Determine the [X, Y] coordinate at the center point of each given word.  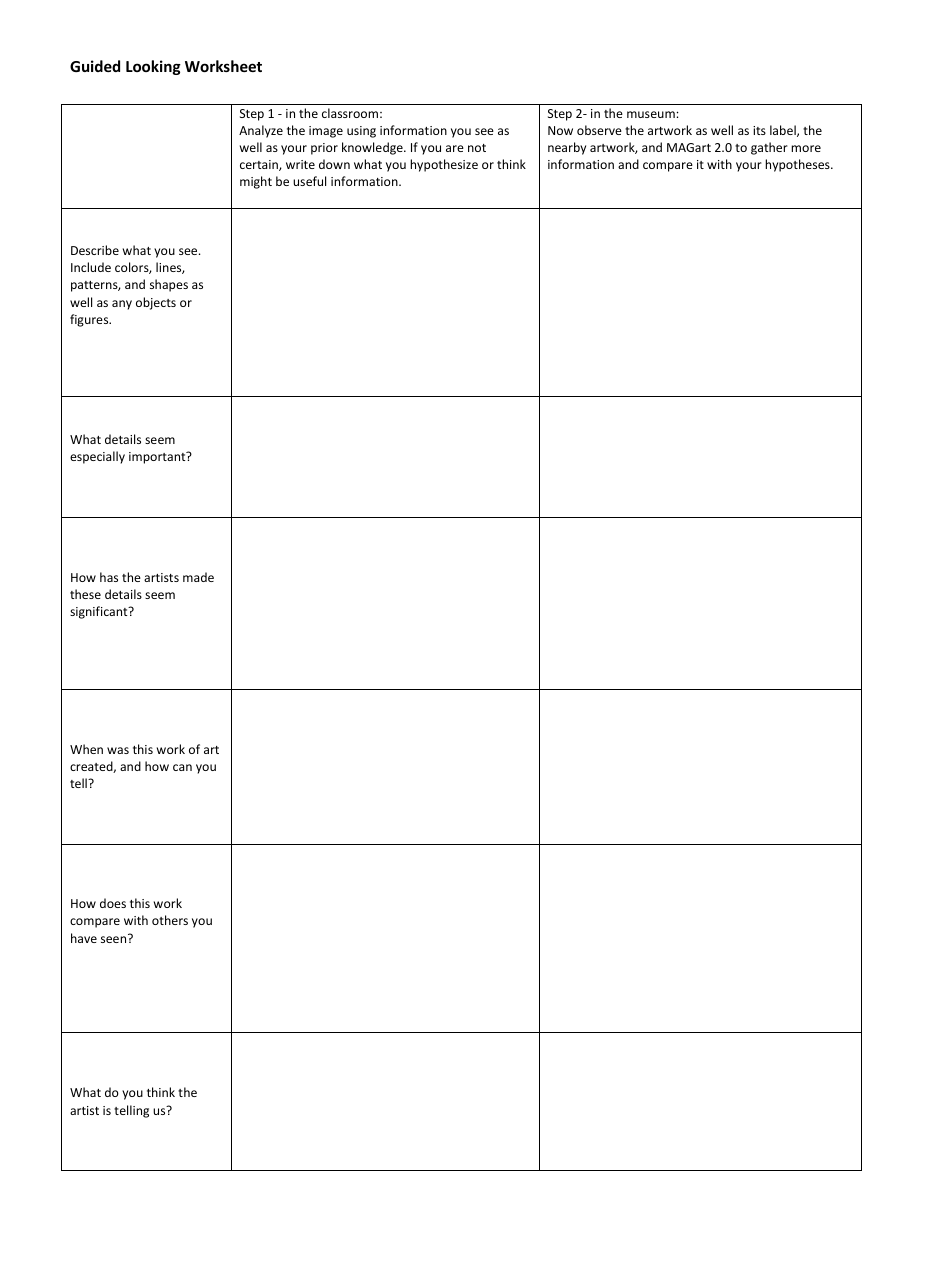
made [198, 577]
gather [769, 148]
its [759, 130]
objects [156, 303]
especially [97, 457]
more [806, 148]
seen [115, 938]
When [86, 749]
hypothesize [444, 165]
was [118, 750]
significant [100, 612]
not [477, 148]
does [113, 903]
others [170, 920]
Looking [153, 67]
